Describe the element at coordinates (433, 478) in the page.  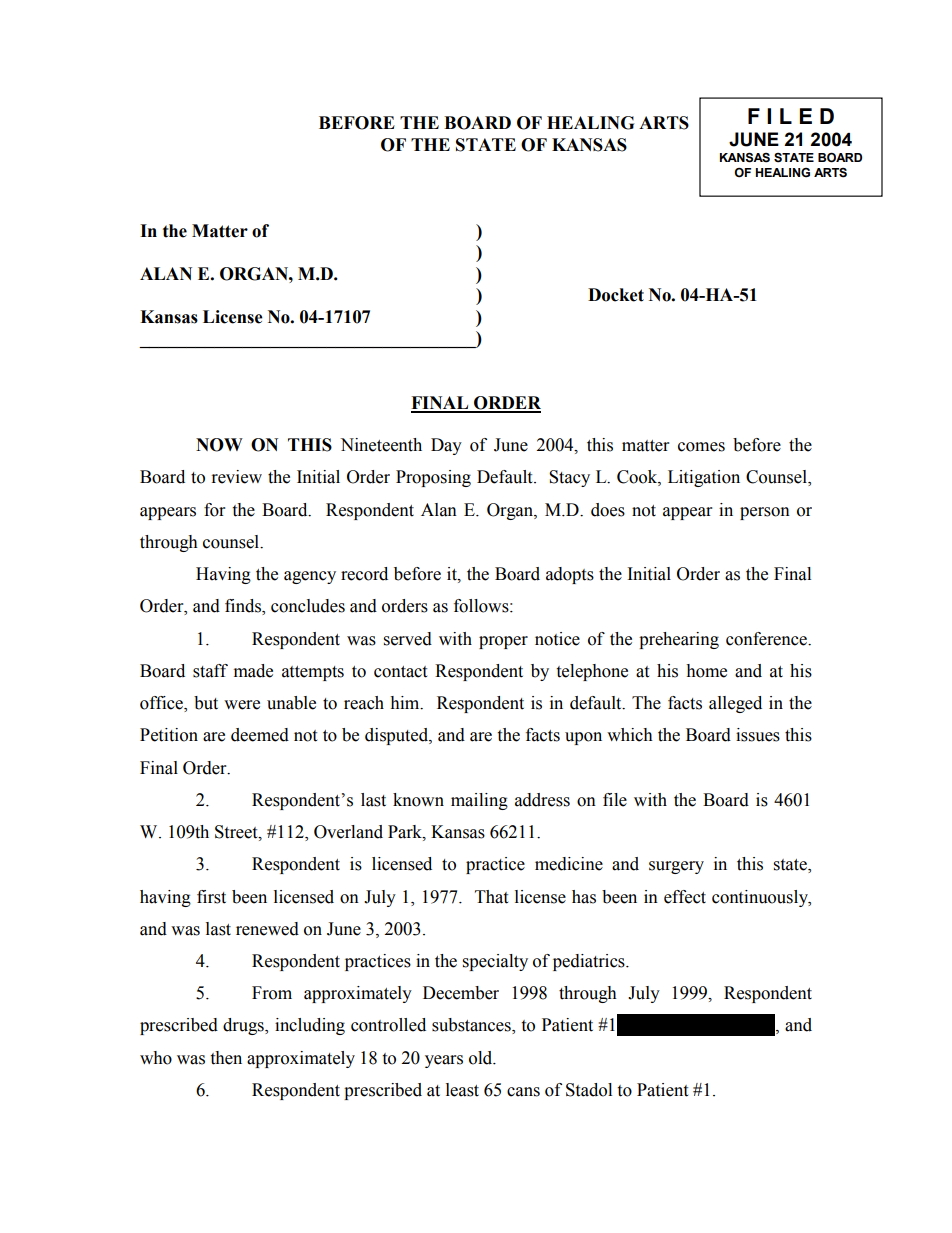
I see `Proposing` at that location.
